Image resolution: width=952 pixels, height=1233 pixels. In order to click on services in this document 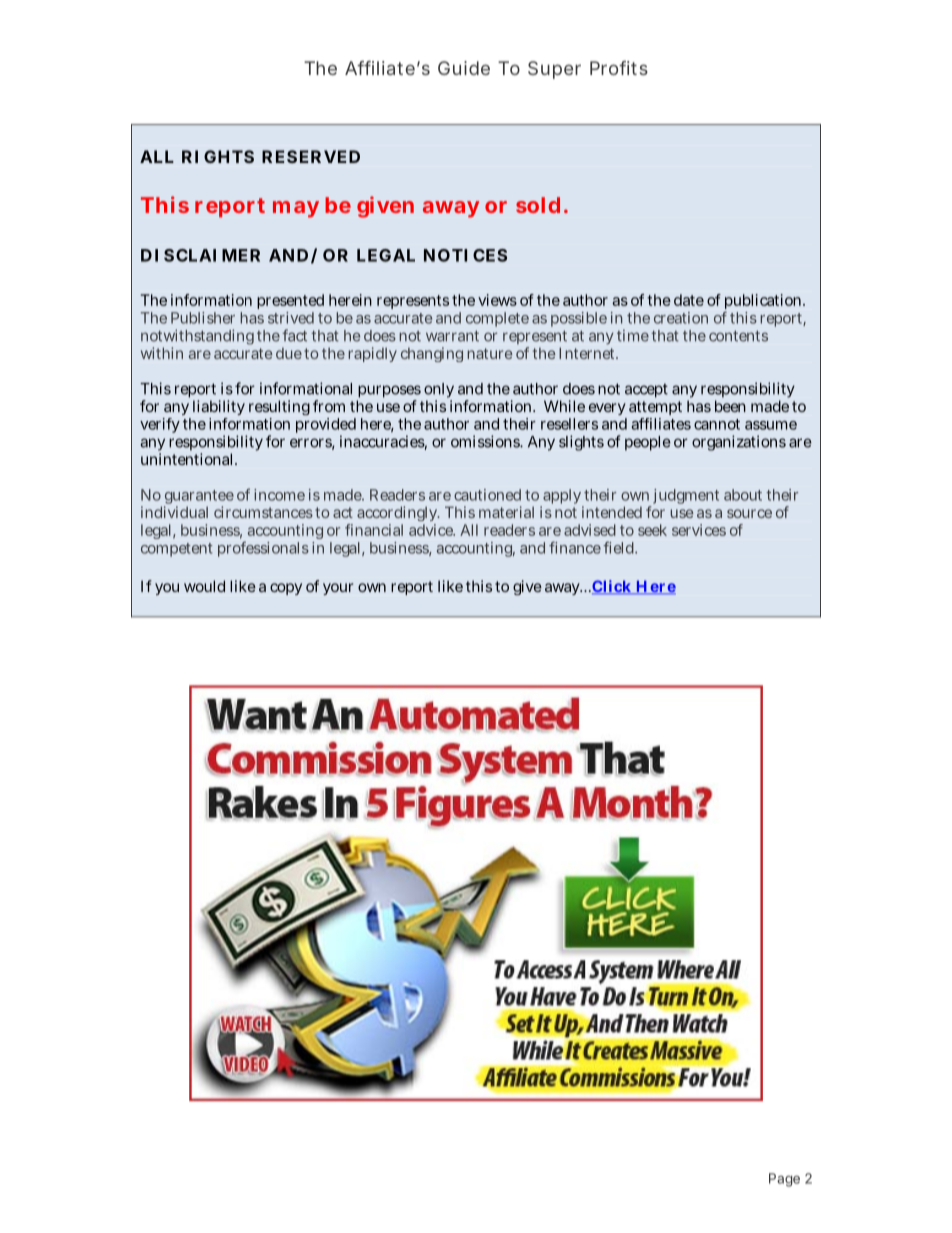, I will do `click(699, 530)`.
